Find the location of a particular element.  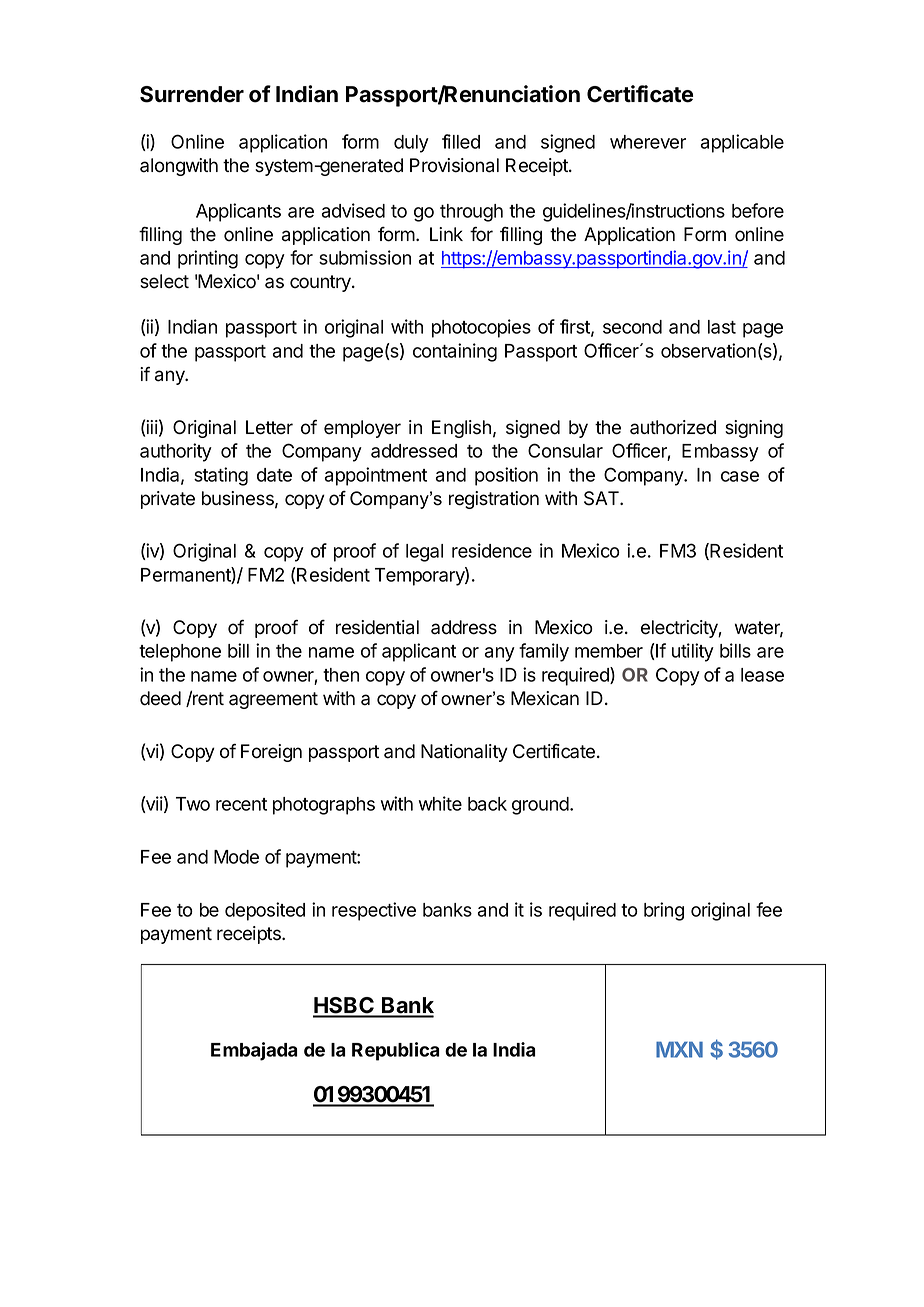

wherever is located at coordinates (648, 142).
